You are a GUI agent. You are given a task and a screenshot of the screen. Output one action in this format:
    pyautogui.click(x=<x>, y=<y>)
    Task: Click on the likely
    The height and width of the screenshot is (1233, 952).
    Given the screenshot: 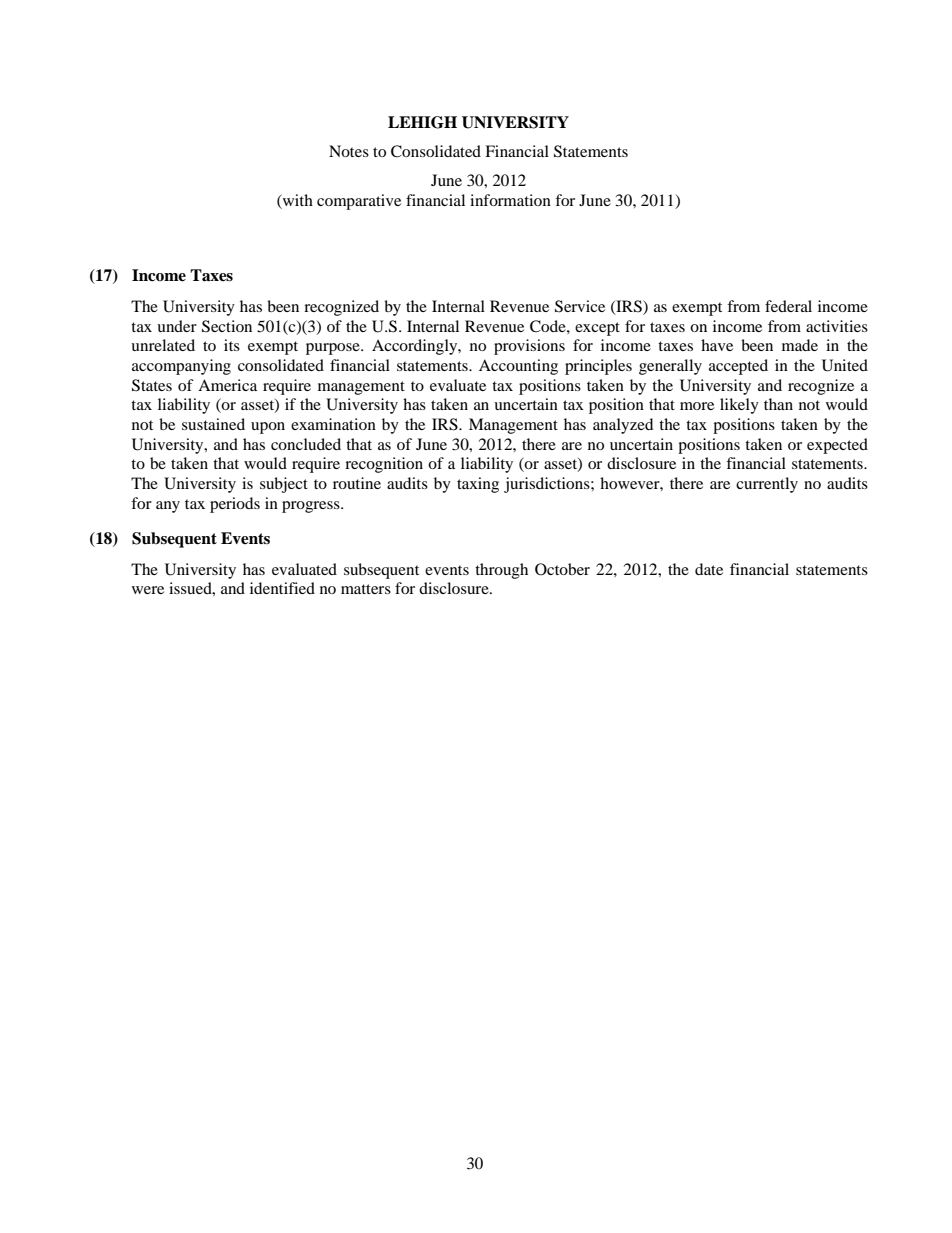 What is the action you would take?
    pyautogui.click(x=739, y=406)
